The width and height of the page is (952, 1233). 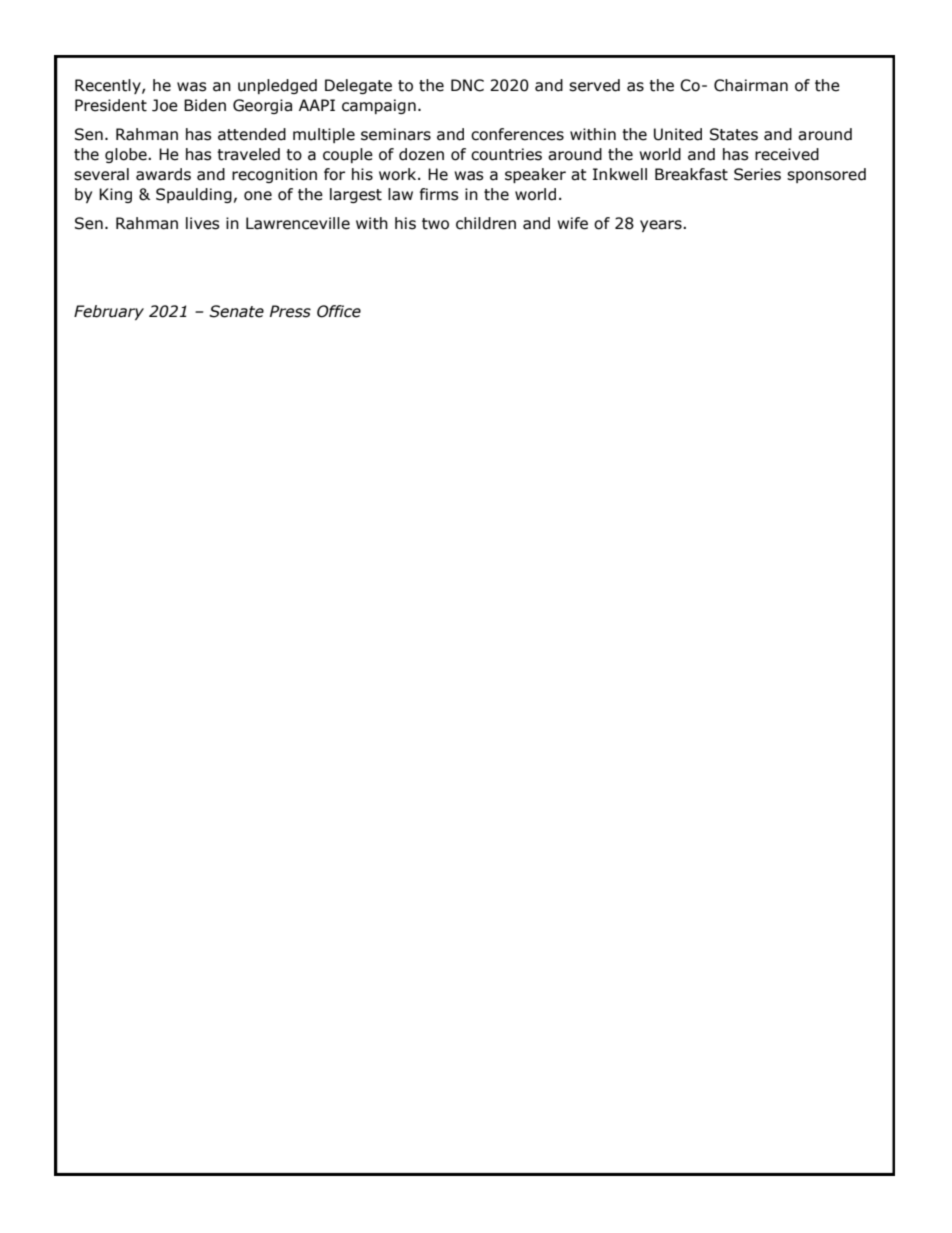 What do you see at coordinates (467, 85) in the page?
I see `DNC` at bounding box center [467, 85].
